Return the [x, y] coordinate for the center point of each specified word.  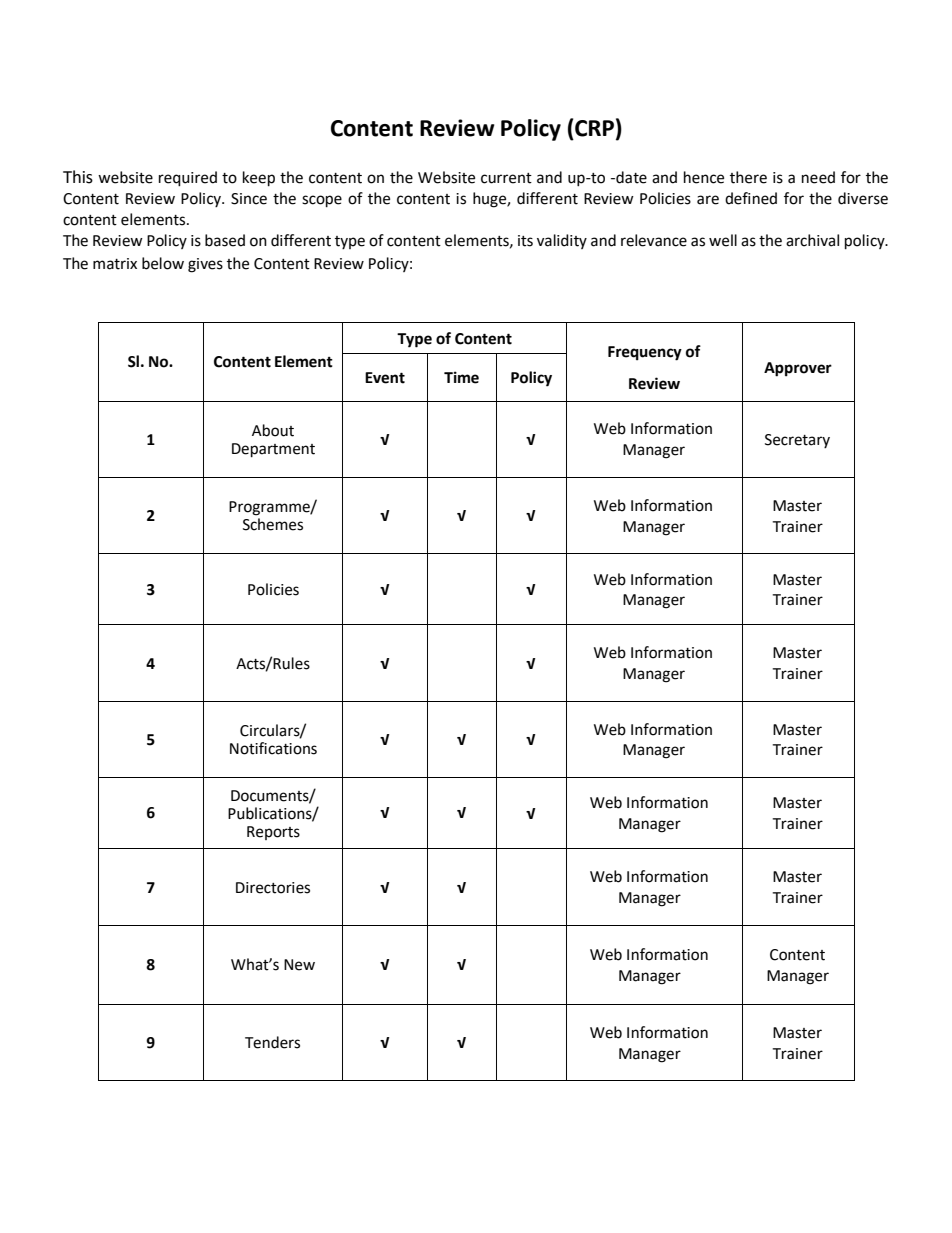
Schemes [273, 524]
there [748, 177]
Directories [273, 888]
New [299, 965]
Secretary [797, 441]
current [506, 178]
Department [273, 450]
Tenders [272, 1042]
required [188, 179]
